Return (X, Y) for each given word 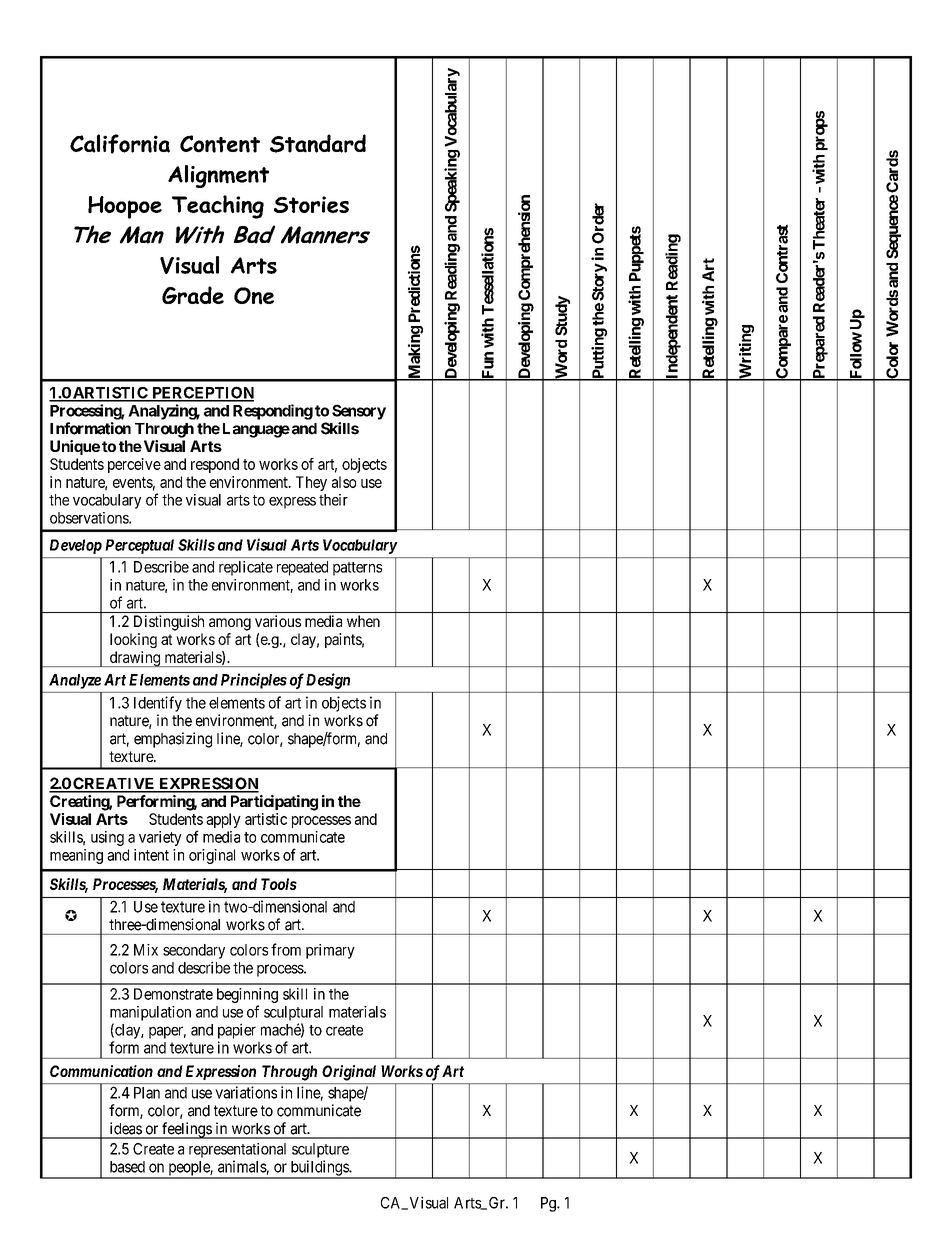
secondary (194, 951)
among (230, 624)
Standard (318, 143)
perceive (134, 465)
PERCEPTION (202, 393)
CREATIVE (114, 784)
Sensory (359, 412)
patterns (357, 569)
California (120, 144)
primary (330, 951)
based (127, 1167)
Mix (146, 950)
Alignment (218, 176)
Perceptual (139, 546)
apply (223, 820)
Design (328, 681)
